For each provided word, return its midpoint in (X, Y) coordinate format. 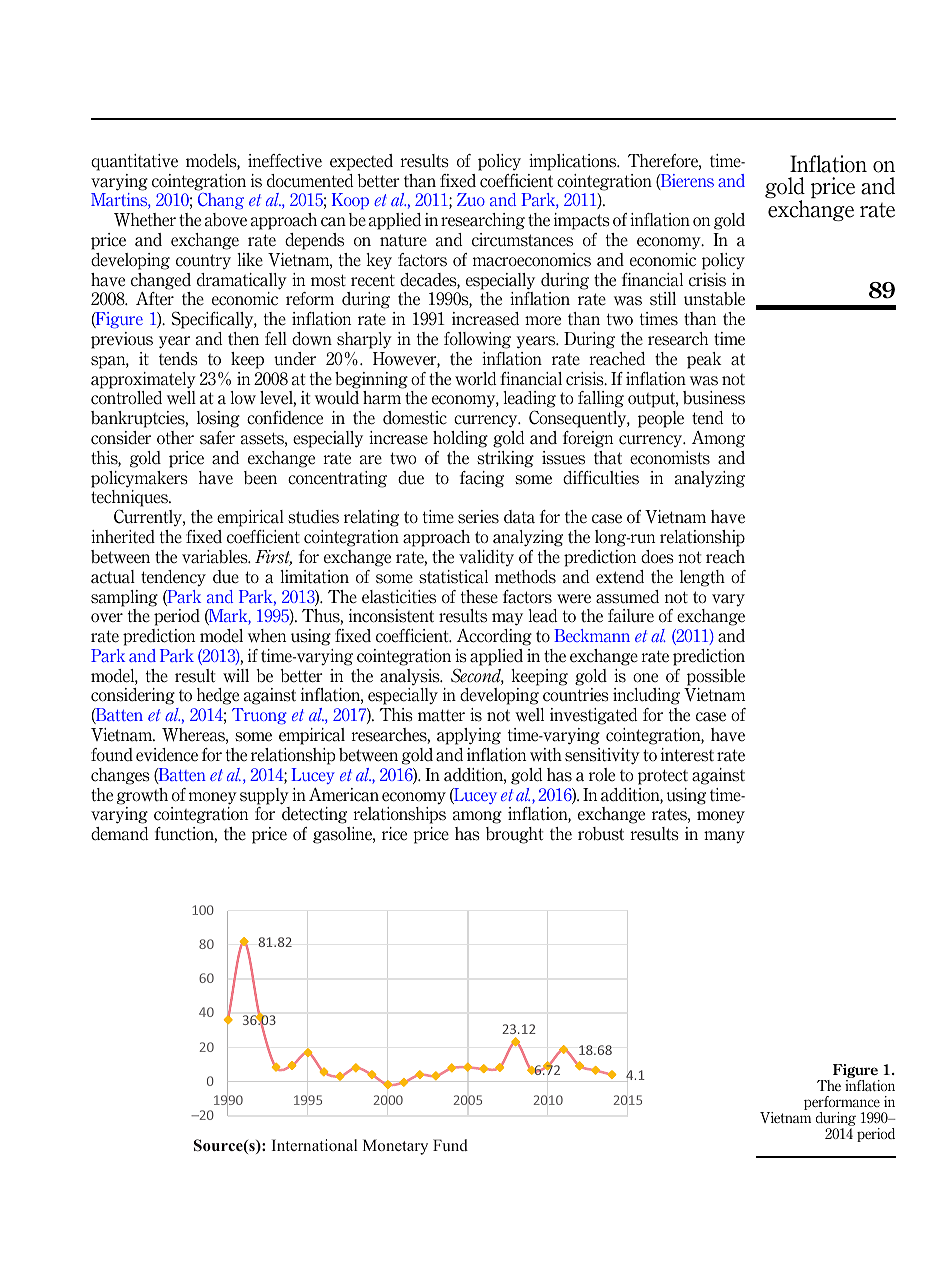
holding (460, 439)
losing (218, 419)
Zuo (471, 199)
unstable (714, 299)
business (714, 398)
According (494, 637)
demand (120, 834)
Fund (450, 1145)
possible (716, 677)
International (315, 1145)
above (226, 220)
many (724, 837)
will (236, 675)
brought (514, 835)
